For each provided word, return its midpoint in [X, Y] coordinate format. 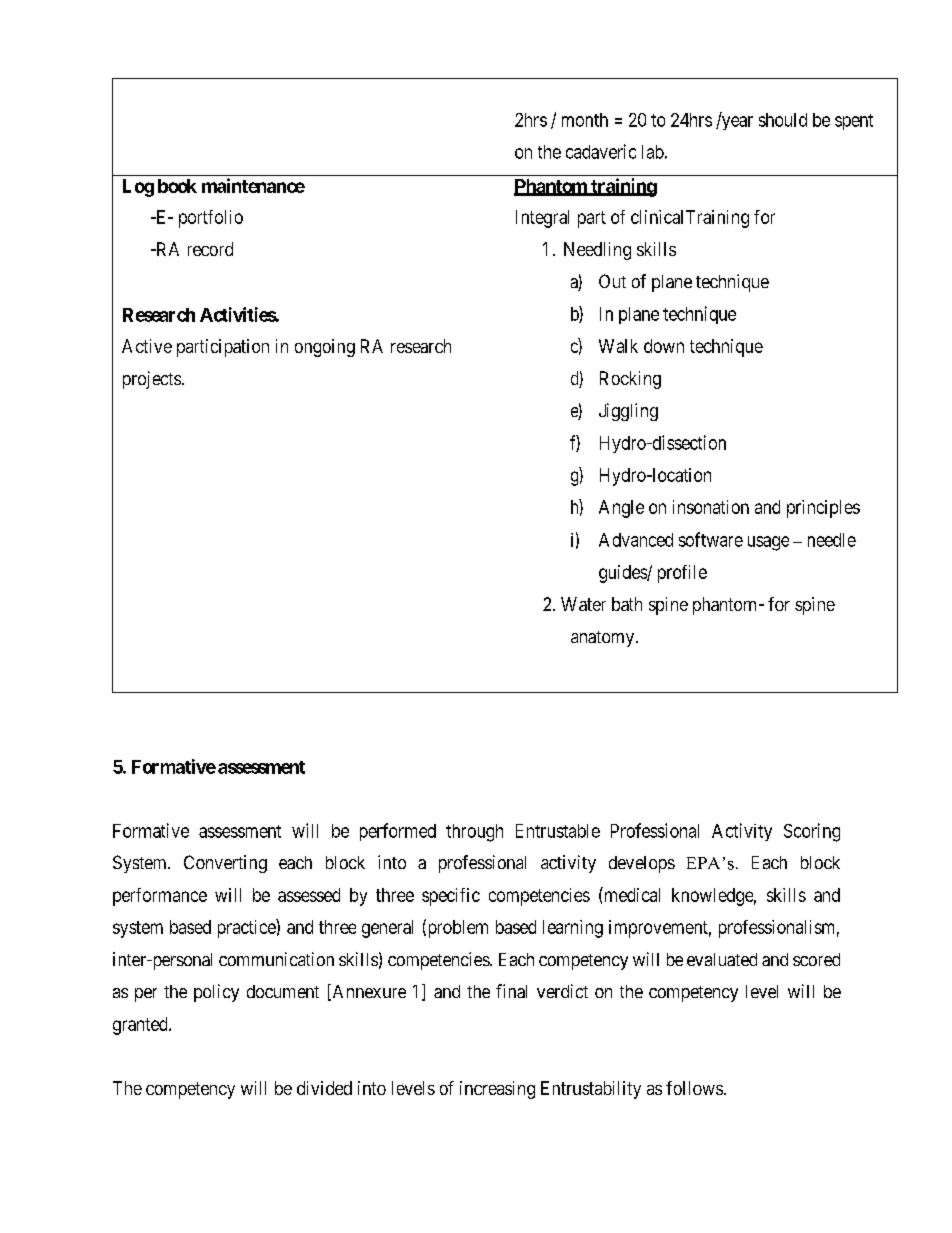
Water [583, 604]
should [783, 120]
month [585, 120]
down [664, 346]
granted [141, 1026]
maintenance [253, 185]
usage [768, 543]
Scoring [812, 832]
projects [152, 380]
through [474, 833]
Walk [618, 346]
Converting [225, 864]
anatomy [604, 639]
